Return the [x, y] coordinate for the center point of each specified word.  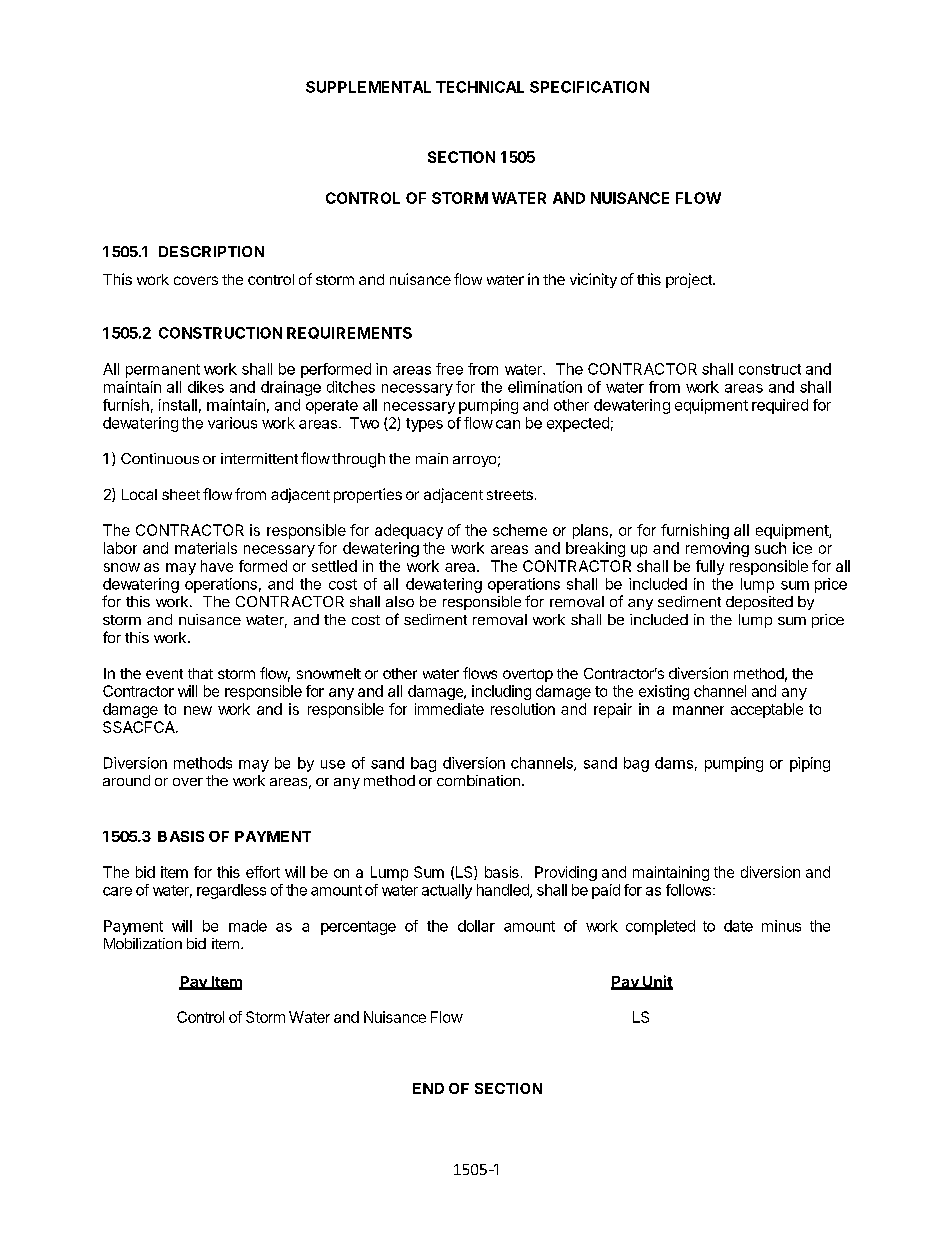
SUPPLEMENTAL [368, 87]
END [428, 1088]
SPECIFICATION [589, 87]
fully [710, 567]
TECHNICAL [480, 87]
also [400, 601]
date [738, 926]
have [217, 566]
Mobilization [143, 943]
